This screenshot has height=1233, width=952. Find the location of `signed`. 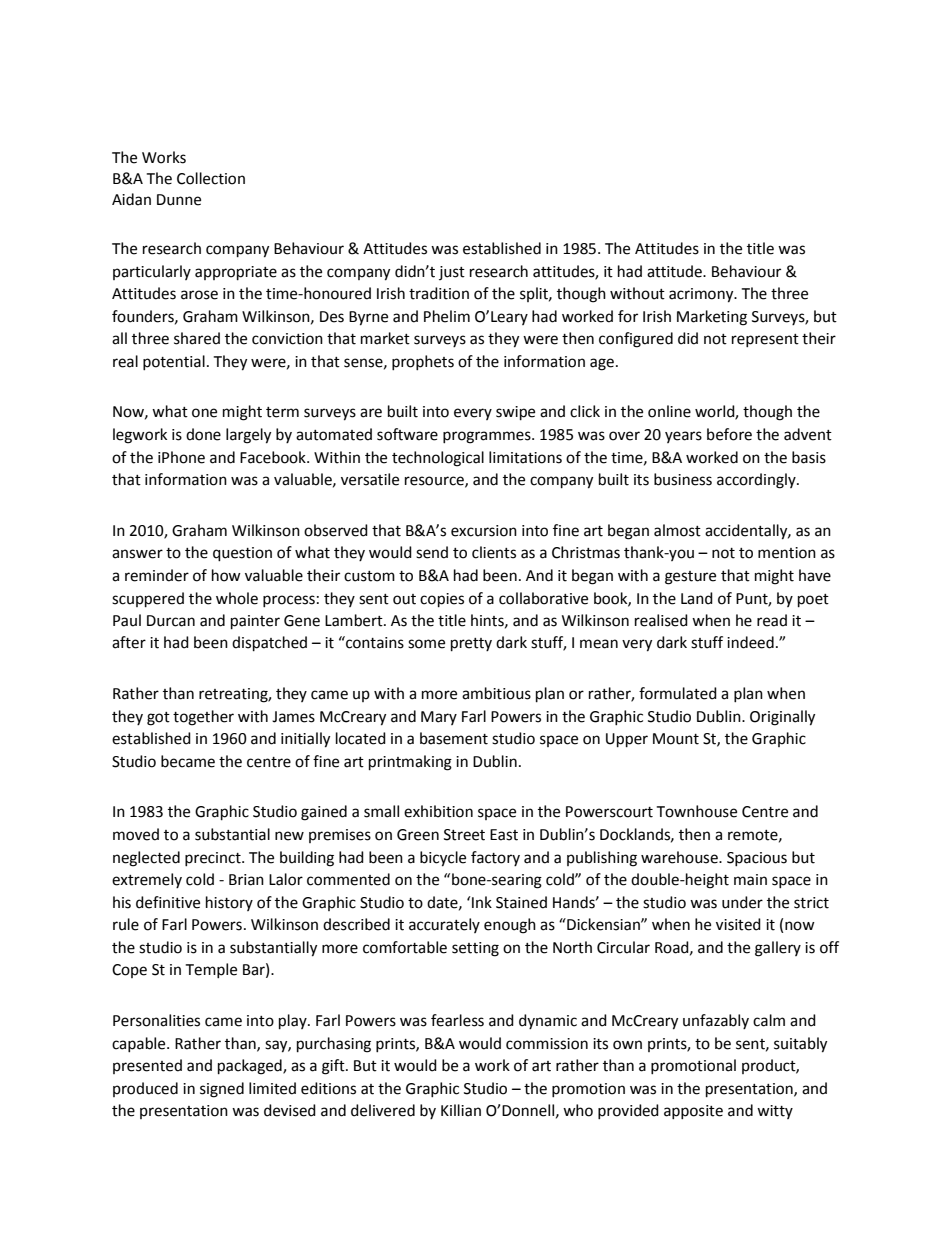

signed is located at coordinates (222, 1090).
